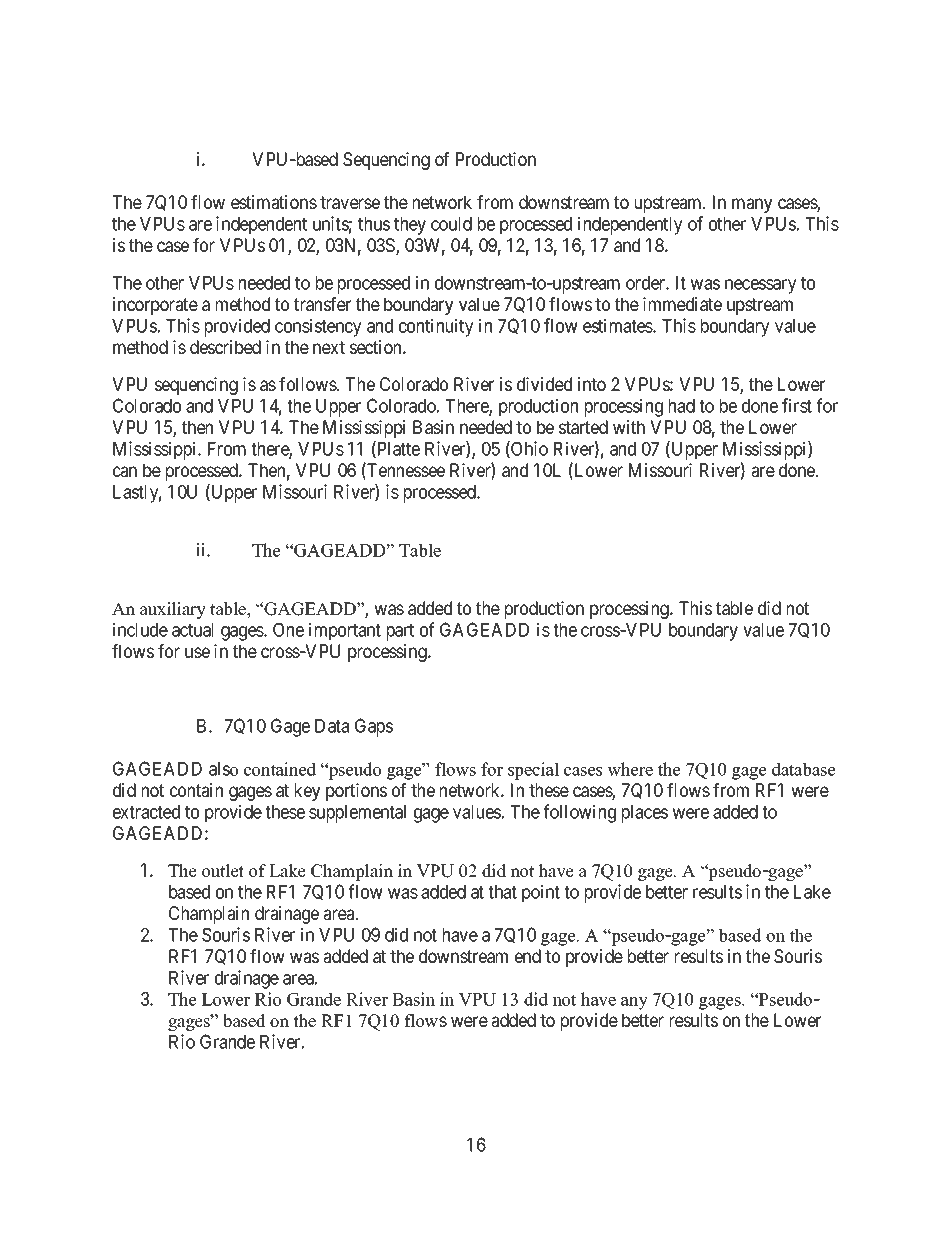 The width and height of the image is (952, 1233). Describe the element at coordinates (645, 814) in the image. I see `places` at that location.
